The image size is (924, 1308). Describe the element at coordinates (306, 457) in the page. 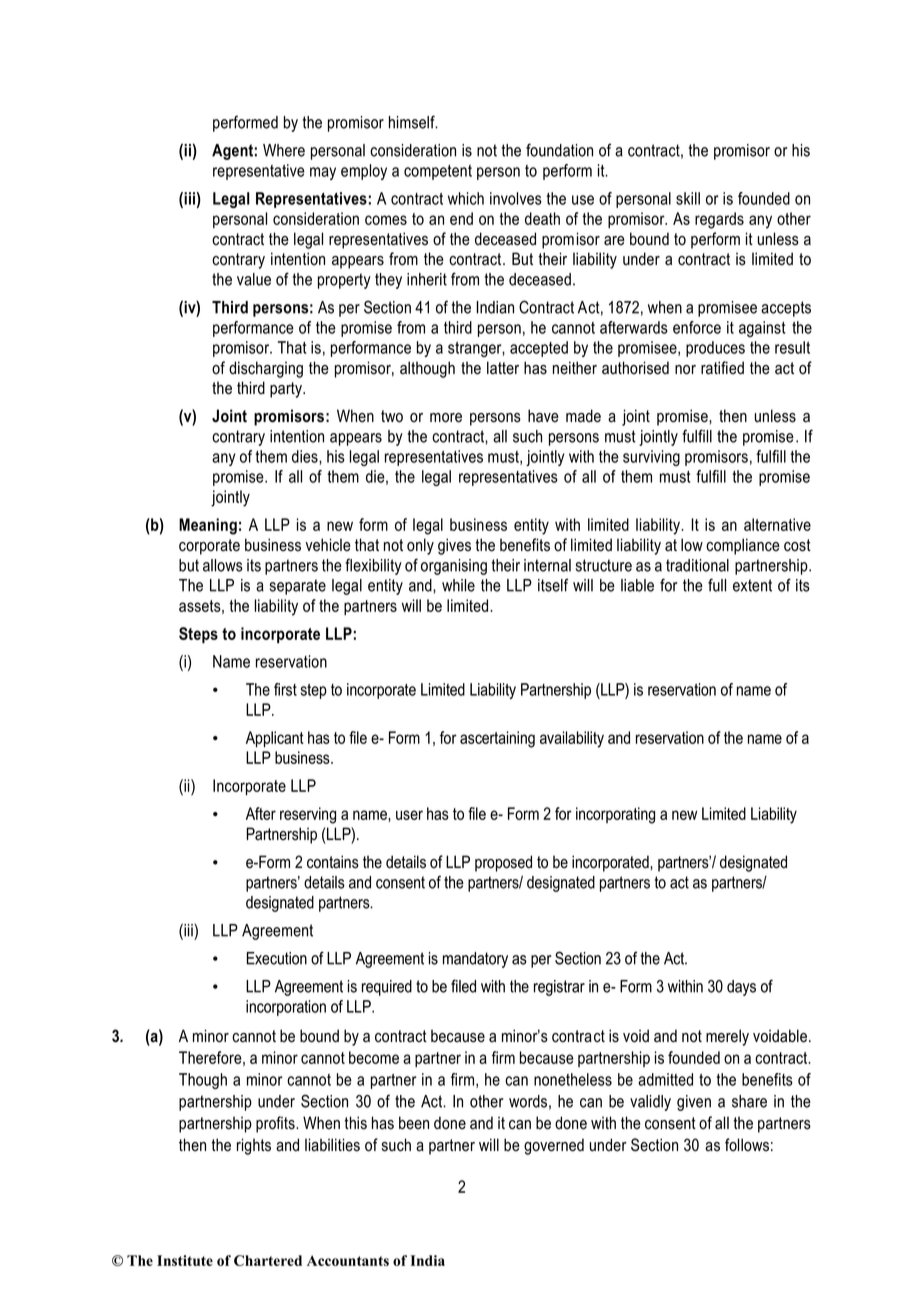

I see `dies` at that location.
